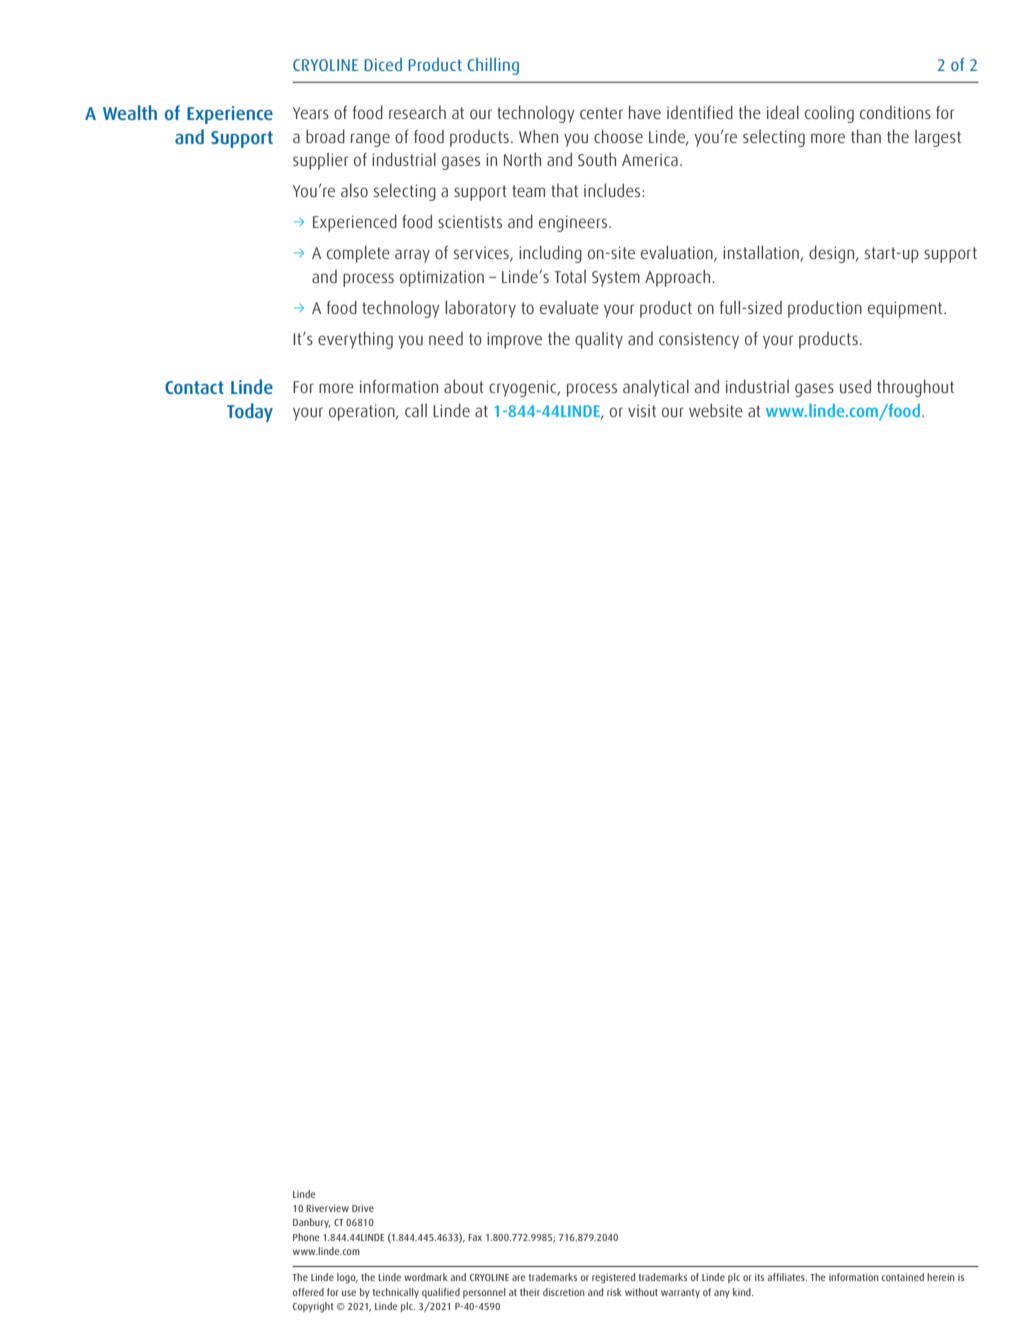 This page has height=1341, width=1036. What do you see at coordinates (250, 412) in the page?
I see `Today` at bounding box center [250, 412].
